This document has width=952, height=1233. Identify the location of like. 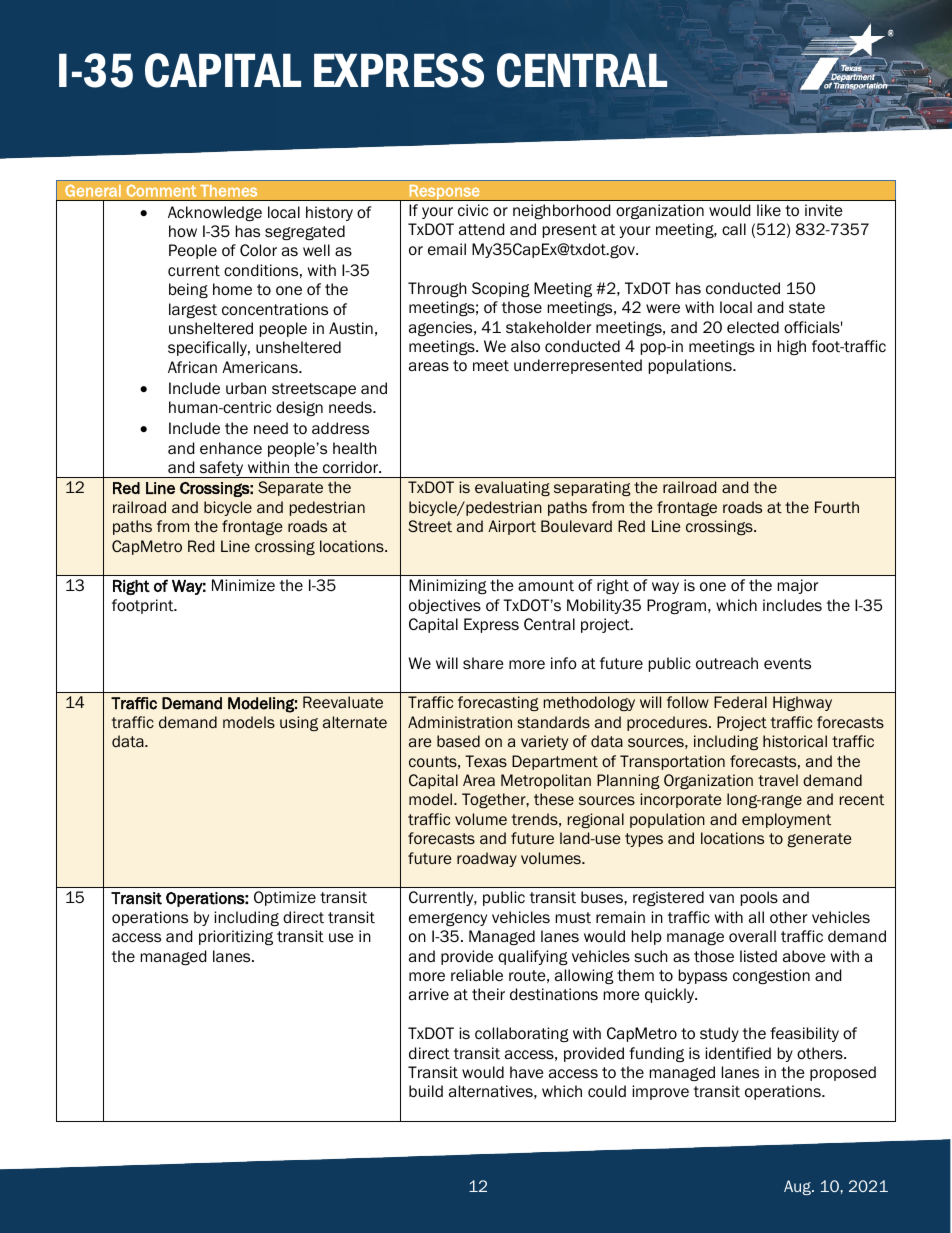
(769, 210).
